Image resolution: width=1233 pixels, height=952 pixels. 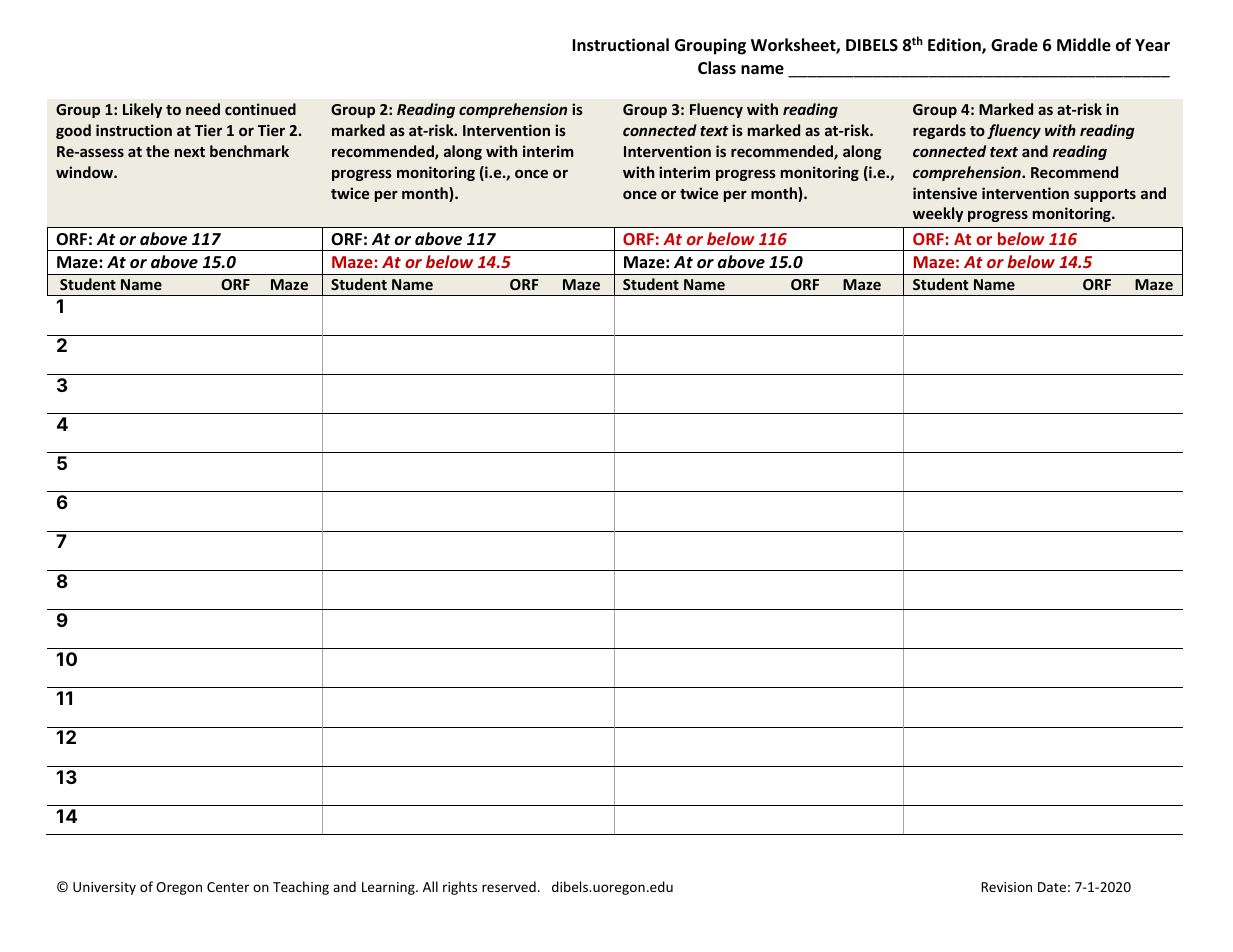 What do you see at coordinates (938, 214) in the page?
I see `weekly` at bounding box center [938, 214].
